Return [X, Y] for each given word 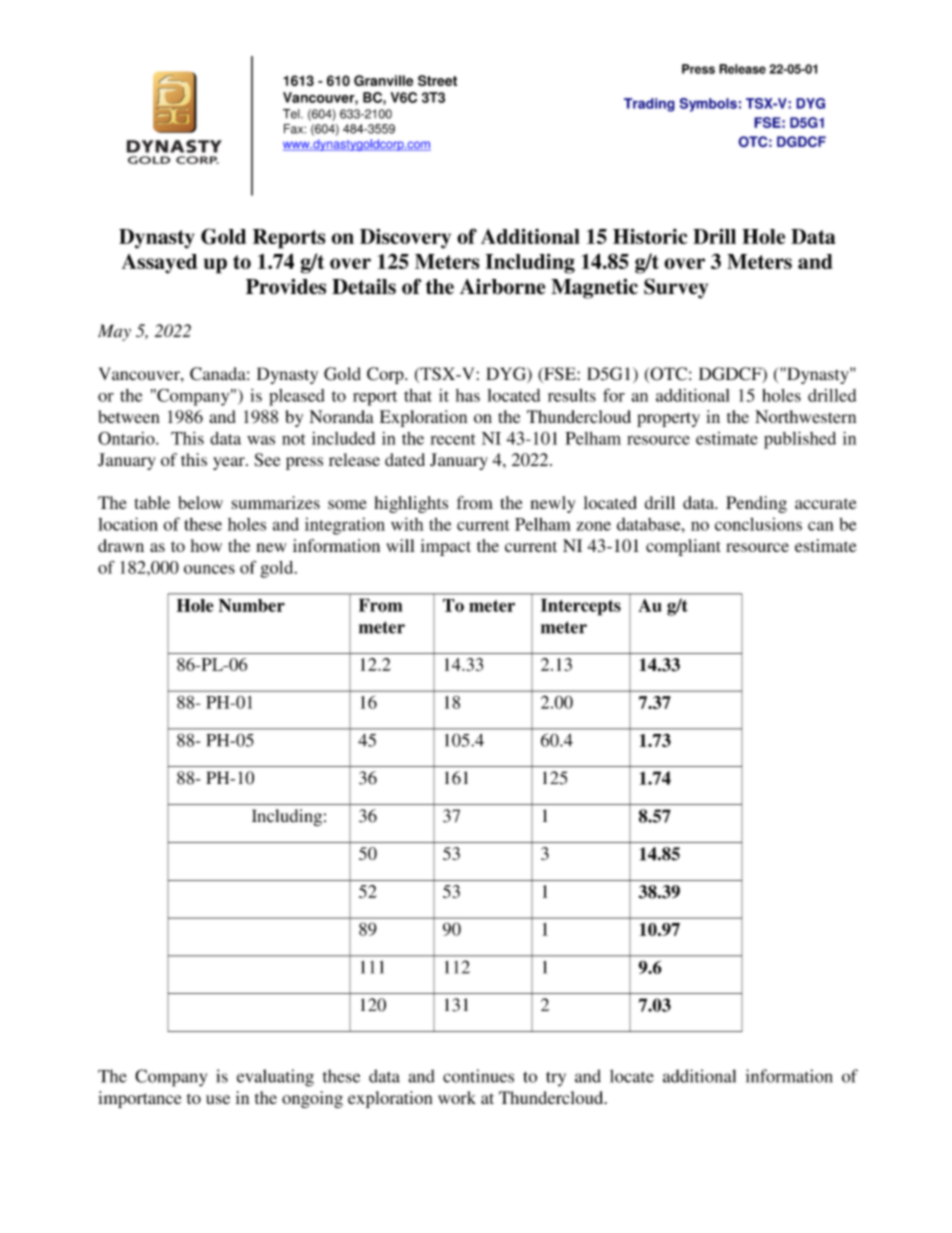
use [218, 1099]
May [114, 332]
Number [252, 605]
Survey [676, 288]
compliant [683, 547]
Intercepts [581, 607]
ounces [209, 569]
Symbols [708, 105]
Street [437, 80]
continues [478, 1076]
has [468, 395]
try [556, 1079]
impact [445, 547]
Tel [292, 114]
